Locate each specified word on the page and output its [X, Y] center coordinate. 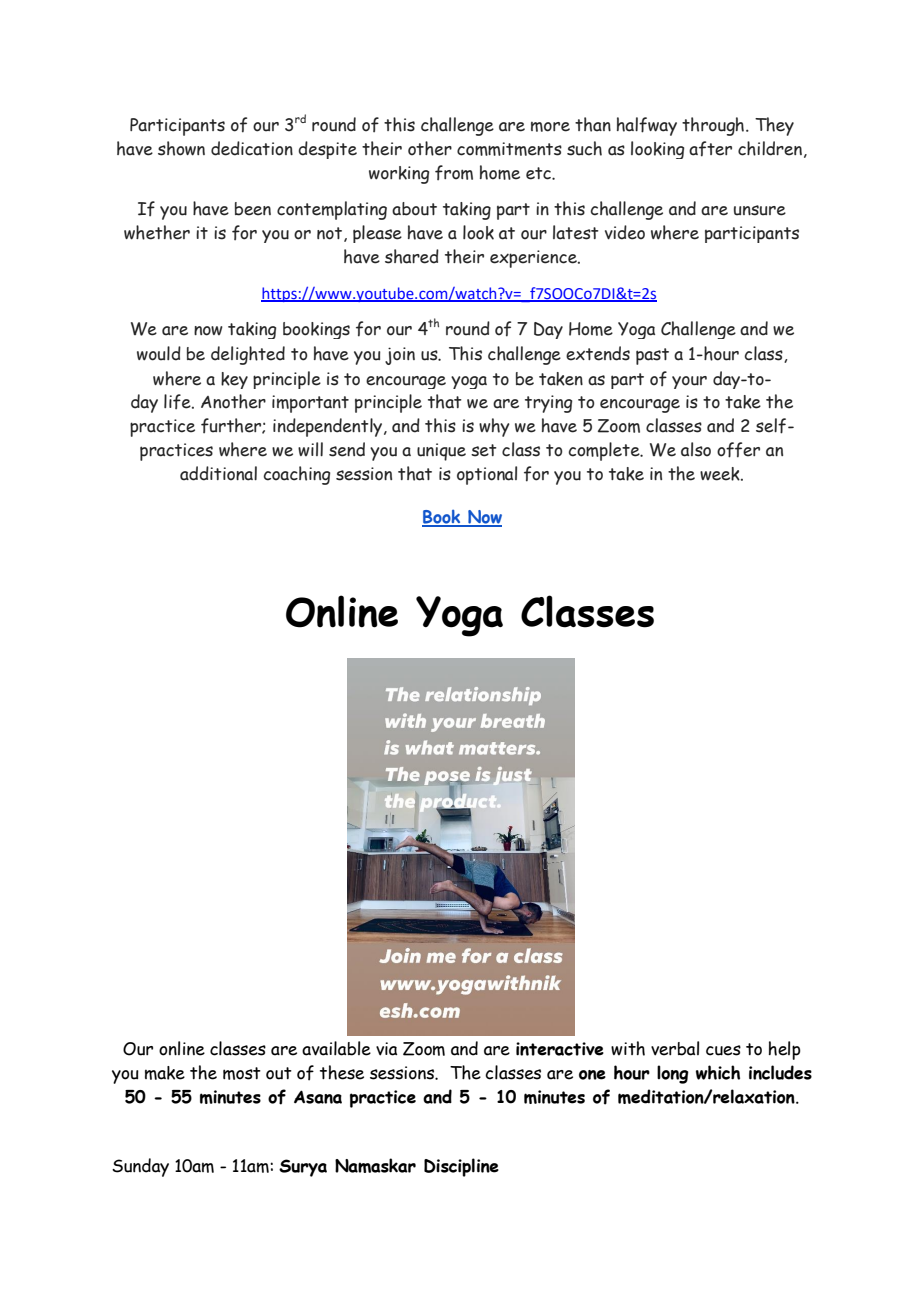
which [718, 1072]
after [710, 149]
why [494, 427]
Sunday [140, 1167]
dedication [252, 148]
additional [218, 473]
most [242, 1073]
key [234, 380]
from [454, 172]
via [386, 1049]
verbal [675, 1048]
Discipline [461, 1167]
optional [487, 475]
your [689, 382]
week [721, 474]
